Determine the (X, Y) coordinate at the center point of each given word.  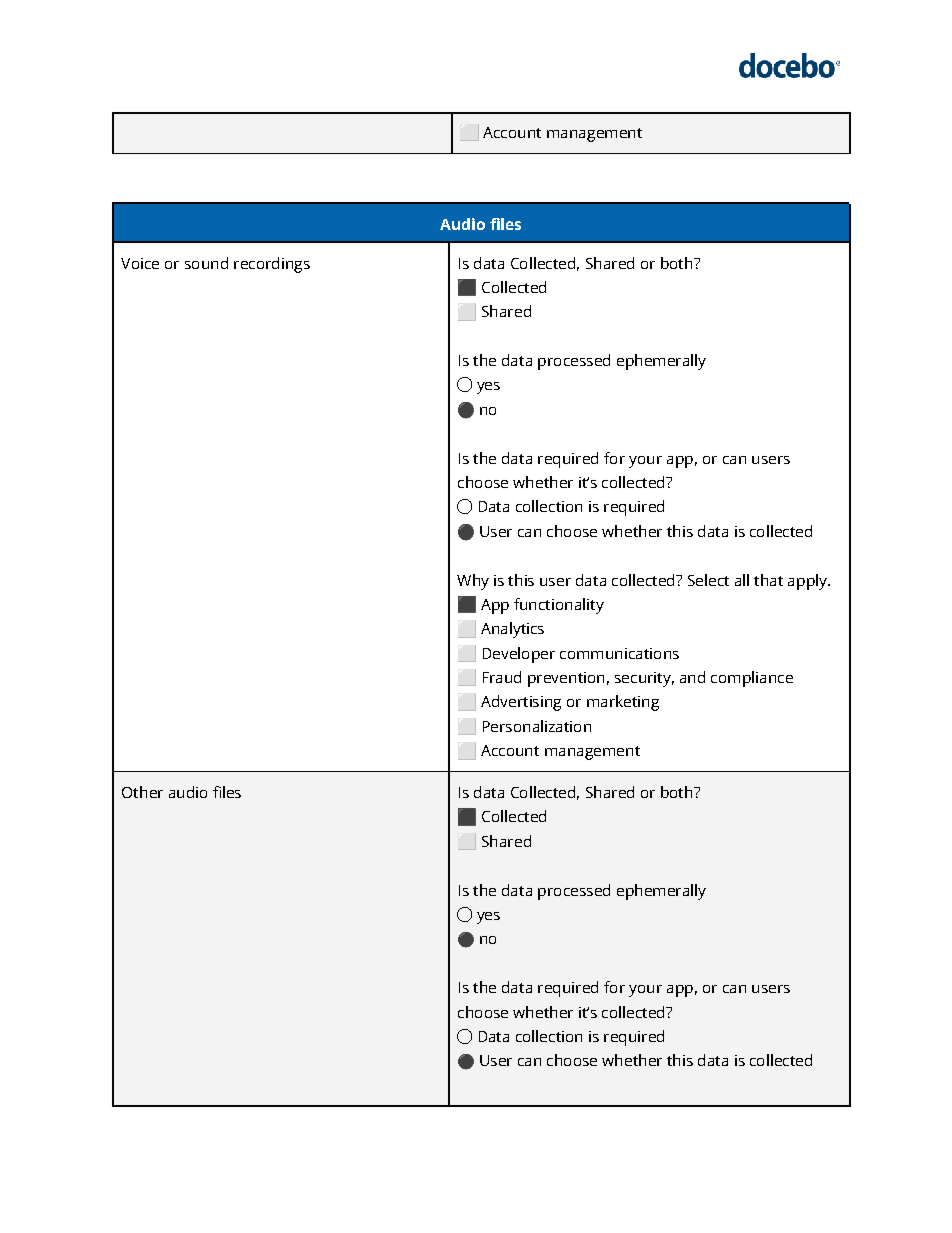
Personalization (537, 726)
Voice (140, 263)
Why (473, 582)
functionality (559, 606)
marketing (623, 703)
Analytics (512, 630)
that (768, 580)
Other (142, 792)
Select (708, 580)
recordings (272, 265)
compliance (752, 679)
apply (808, 582)
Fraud (502, 677)
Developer (519, 655)
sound (206, 263)
